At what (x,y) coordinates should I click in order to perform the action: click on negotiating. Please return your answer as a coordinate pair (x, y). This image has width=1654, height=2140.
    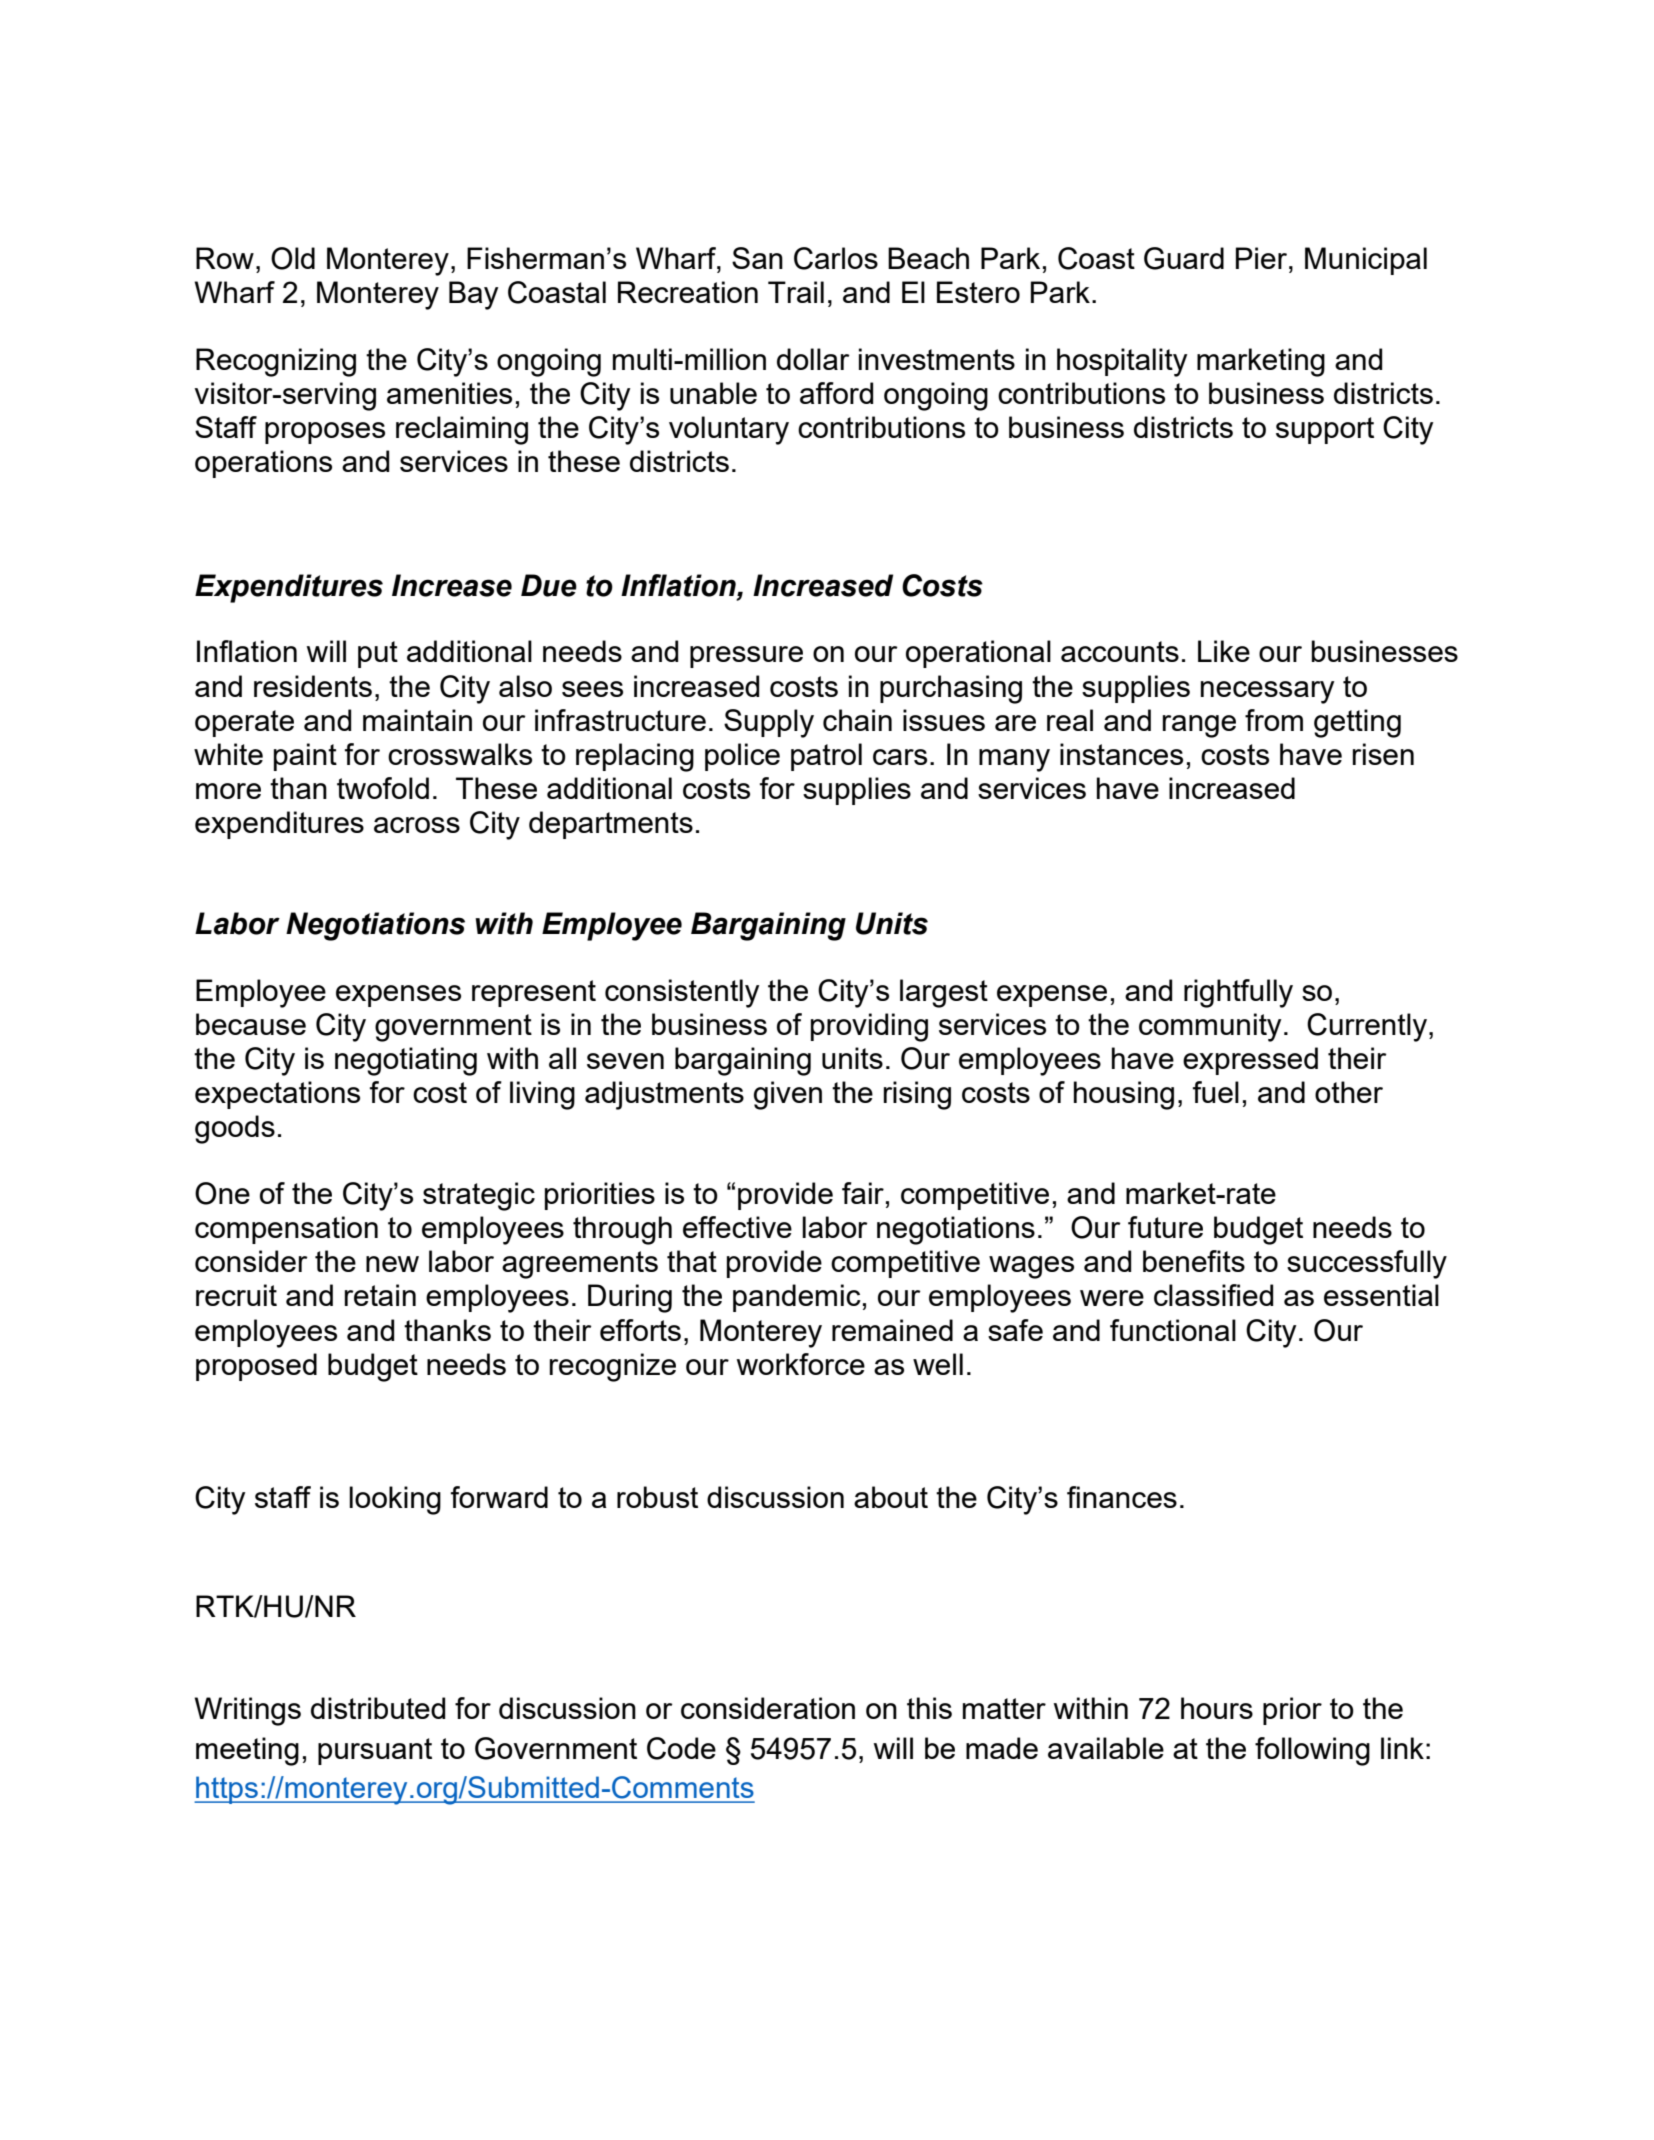
    Looking at the image, I should click on (406, 1061).
